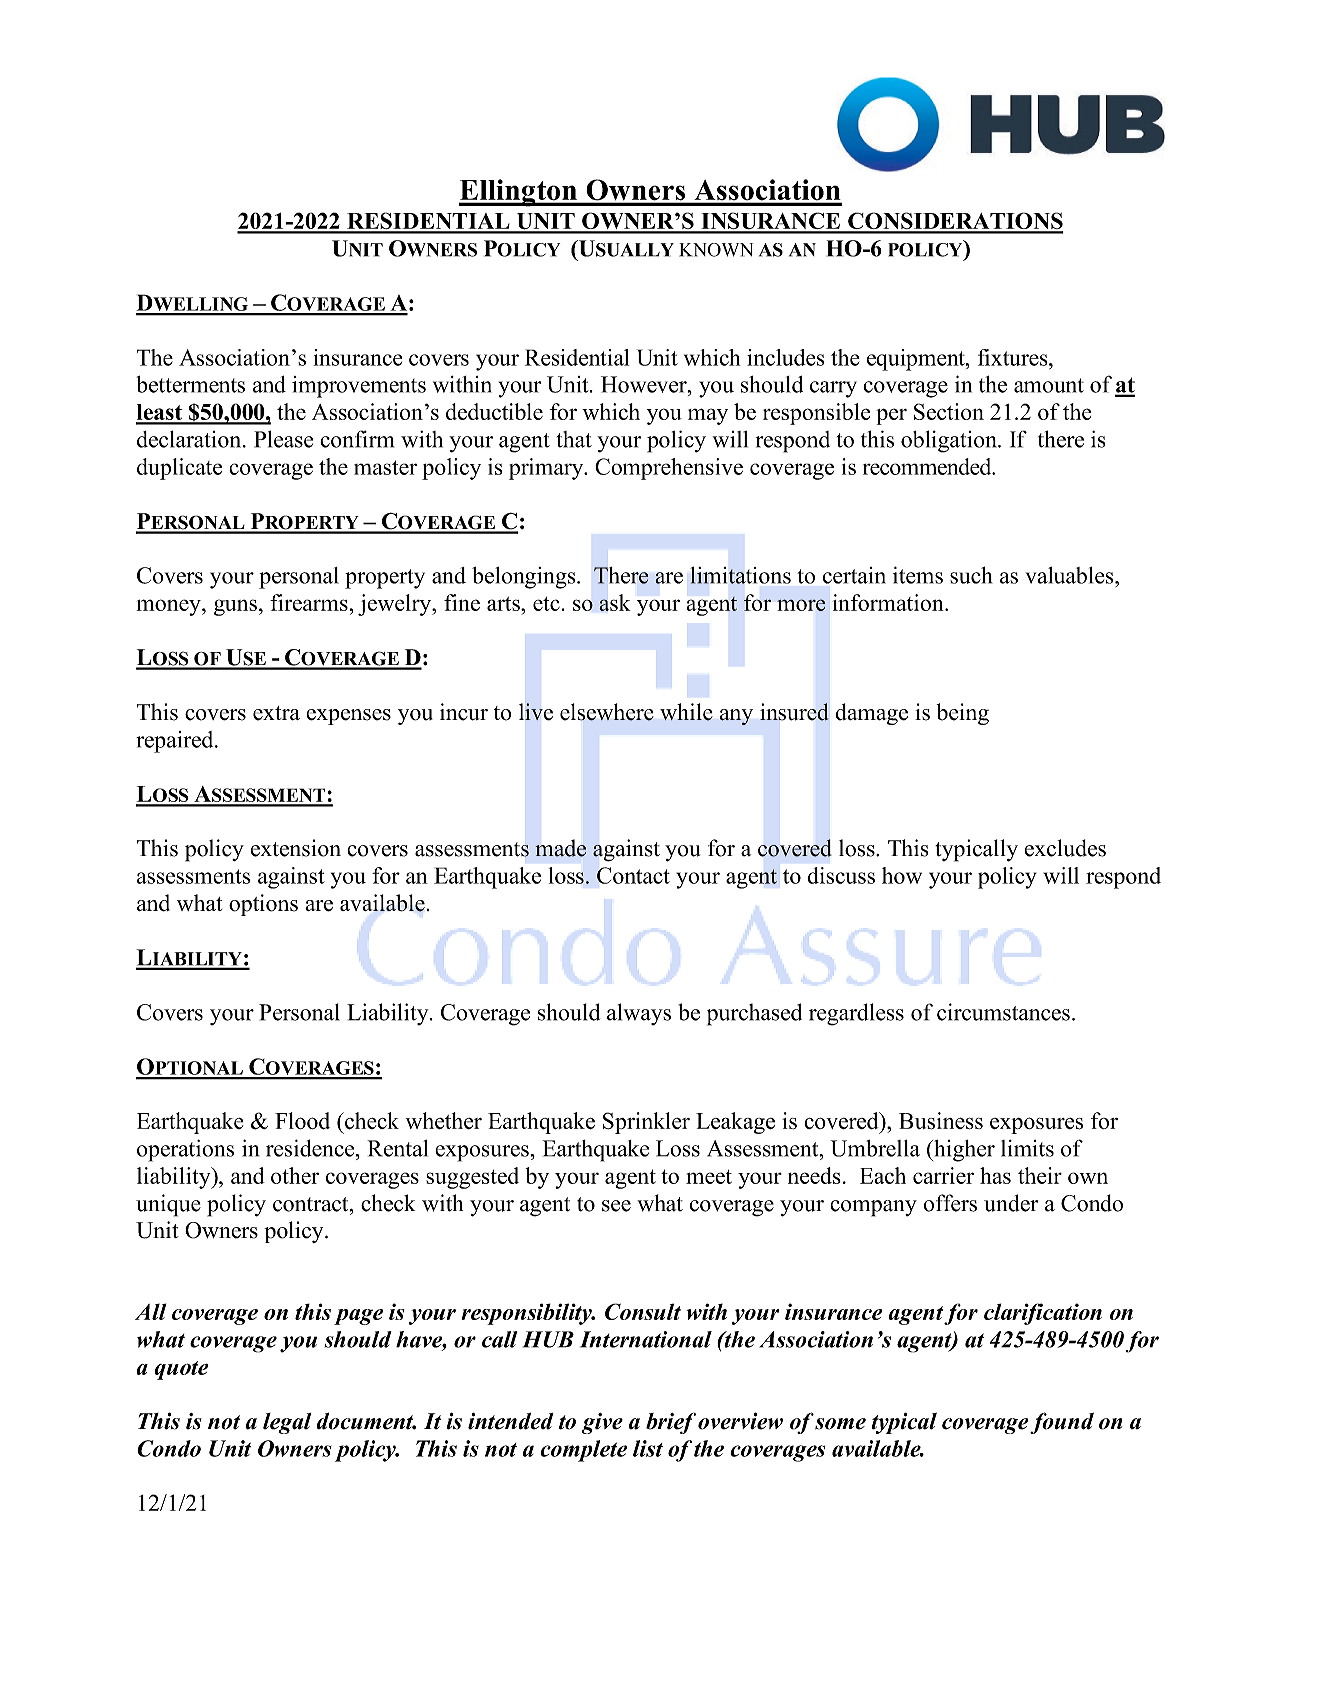  Describe the element at coordinates (1014, 357) in the screenshot. I see `fixtures` at that location.
